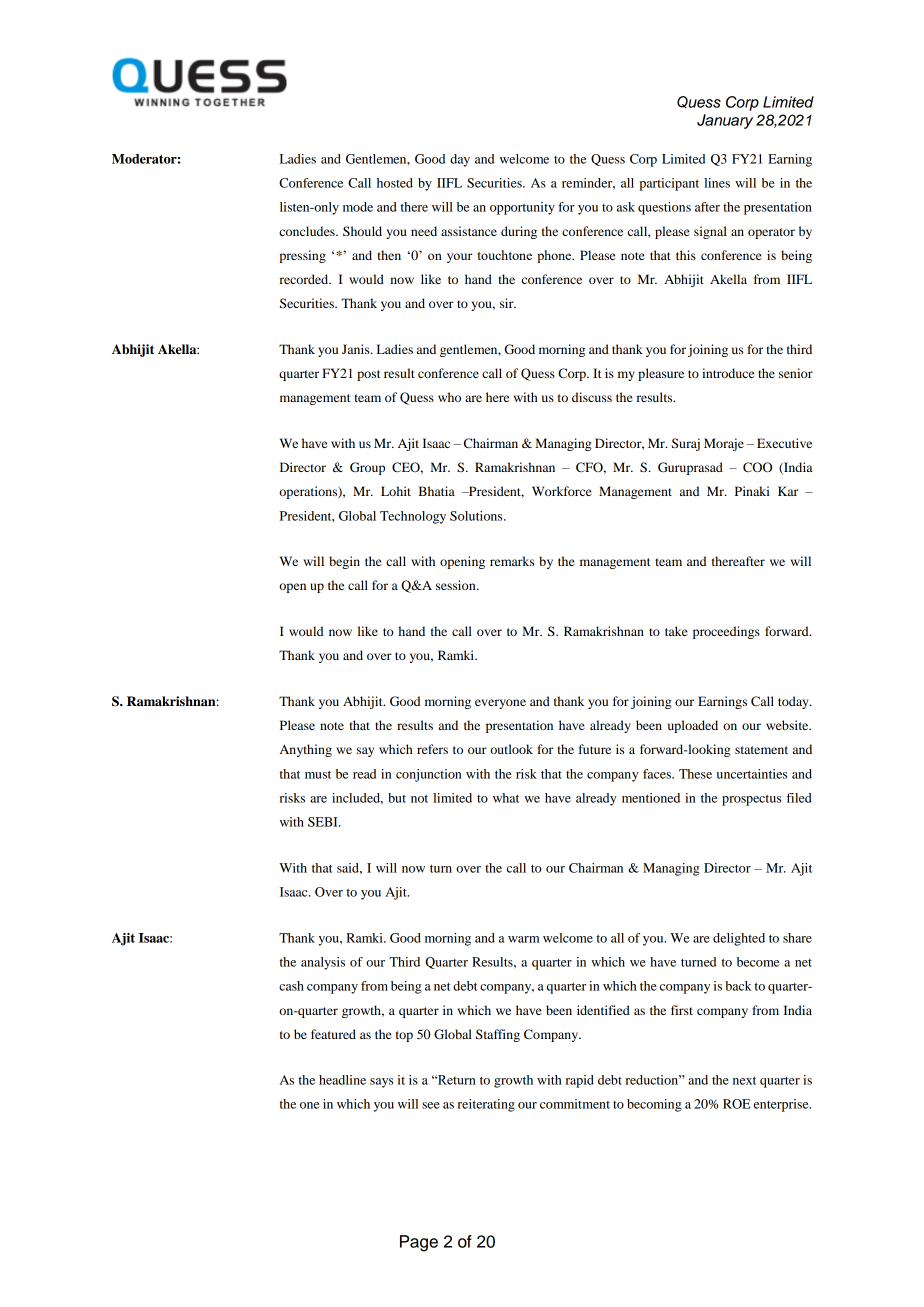  What do you see at coordinates (717, 183) in the screenshot?
I see `lines` at bounding box center [717, 183].
